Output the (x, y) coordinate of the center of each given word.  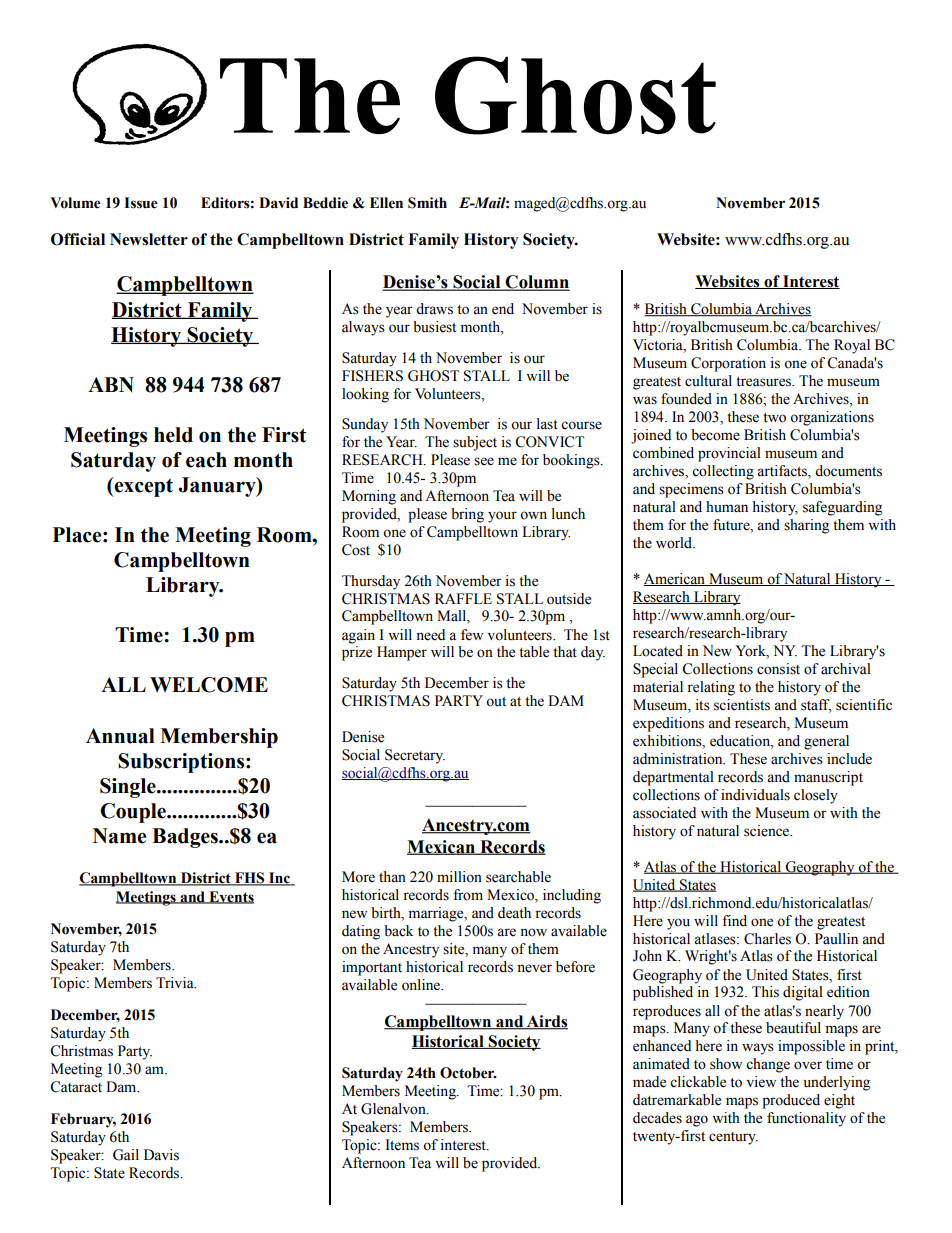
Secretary (415, 756)
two (774, 418)
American (675, 579)
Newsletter (149, 239)
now (533, 932)
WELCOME (209, 685)
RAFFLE (463, 598)
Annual (120, 736)
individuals (755, 795)
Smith (427, 203)
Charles (767, 939)
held (173, 435)
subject (475, 443)
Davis (161, 1155)
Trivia (176, 982)
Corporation (728, 364)
